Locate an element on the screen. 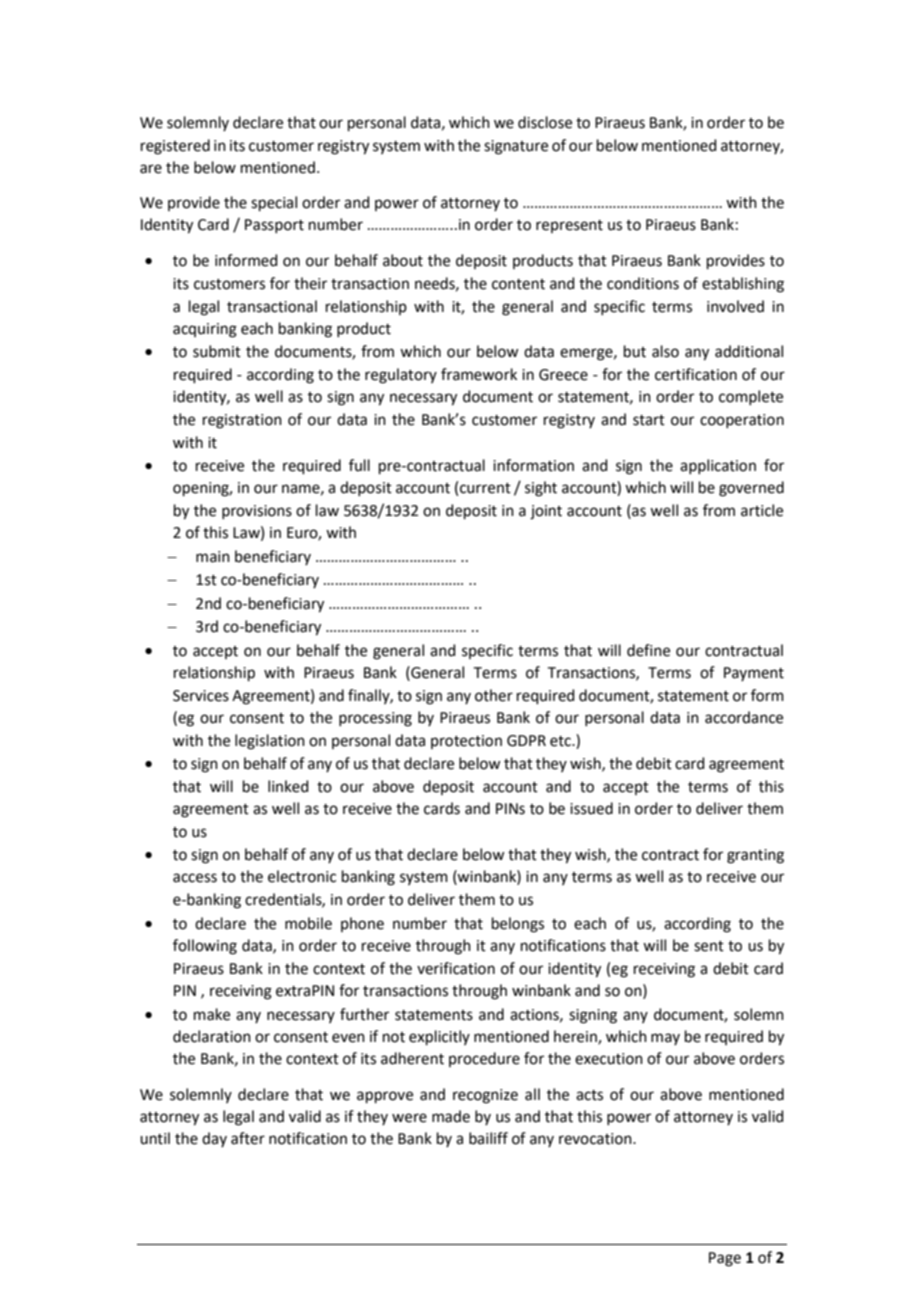 Image resolution: width=924 pixels, height=1308 pixels. disclose is located at coordinates (545, 122).
